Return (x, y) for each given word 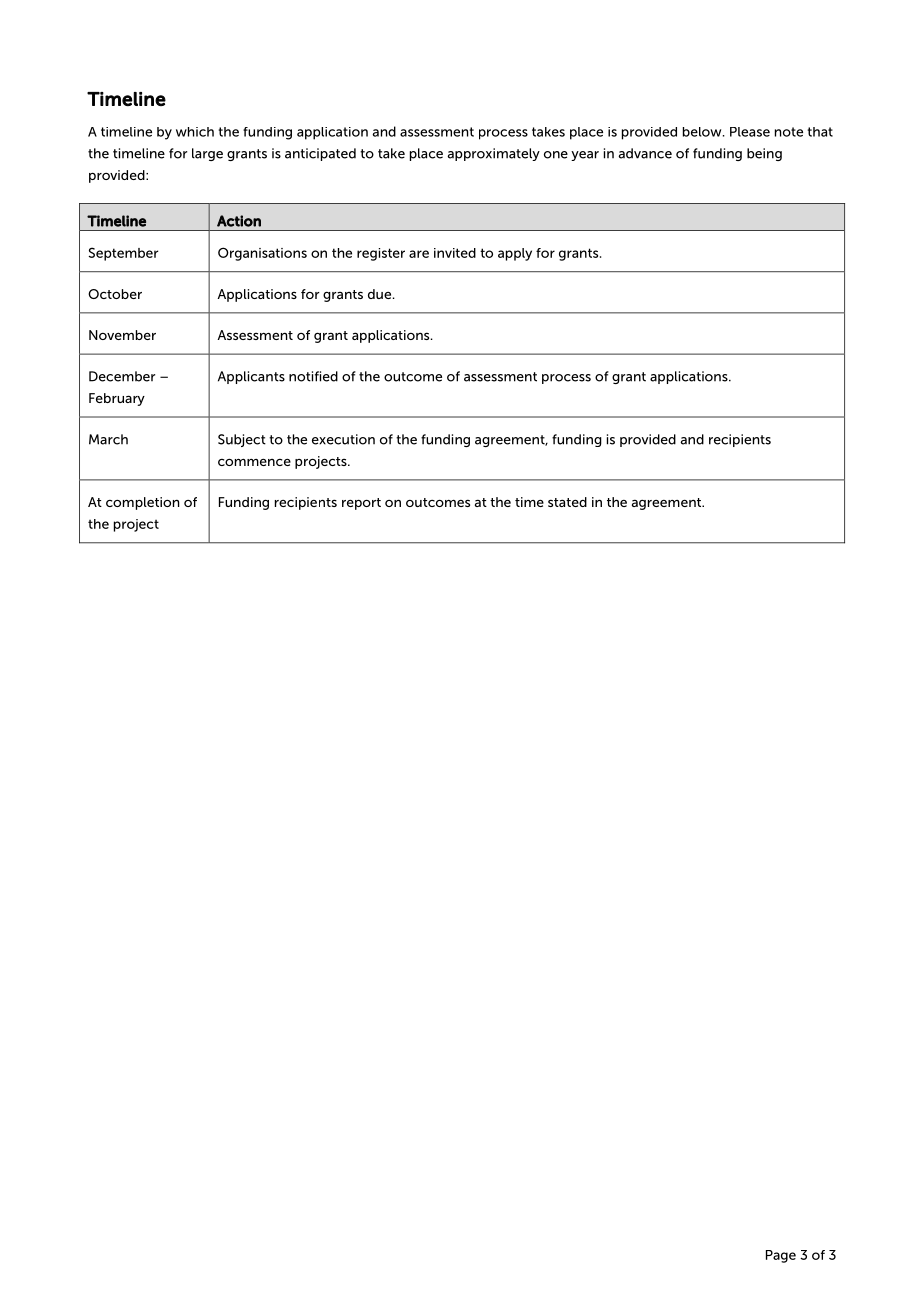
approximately (493, 154)
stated (567, 502)
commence (254, 462)
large (207, 154)
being (764, 154)
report (361, 504)
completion (143, 503)
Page (781, 1256)
